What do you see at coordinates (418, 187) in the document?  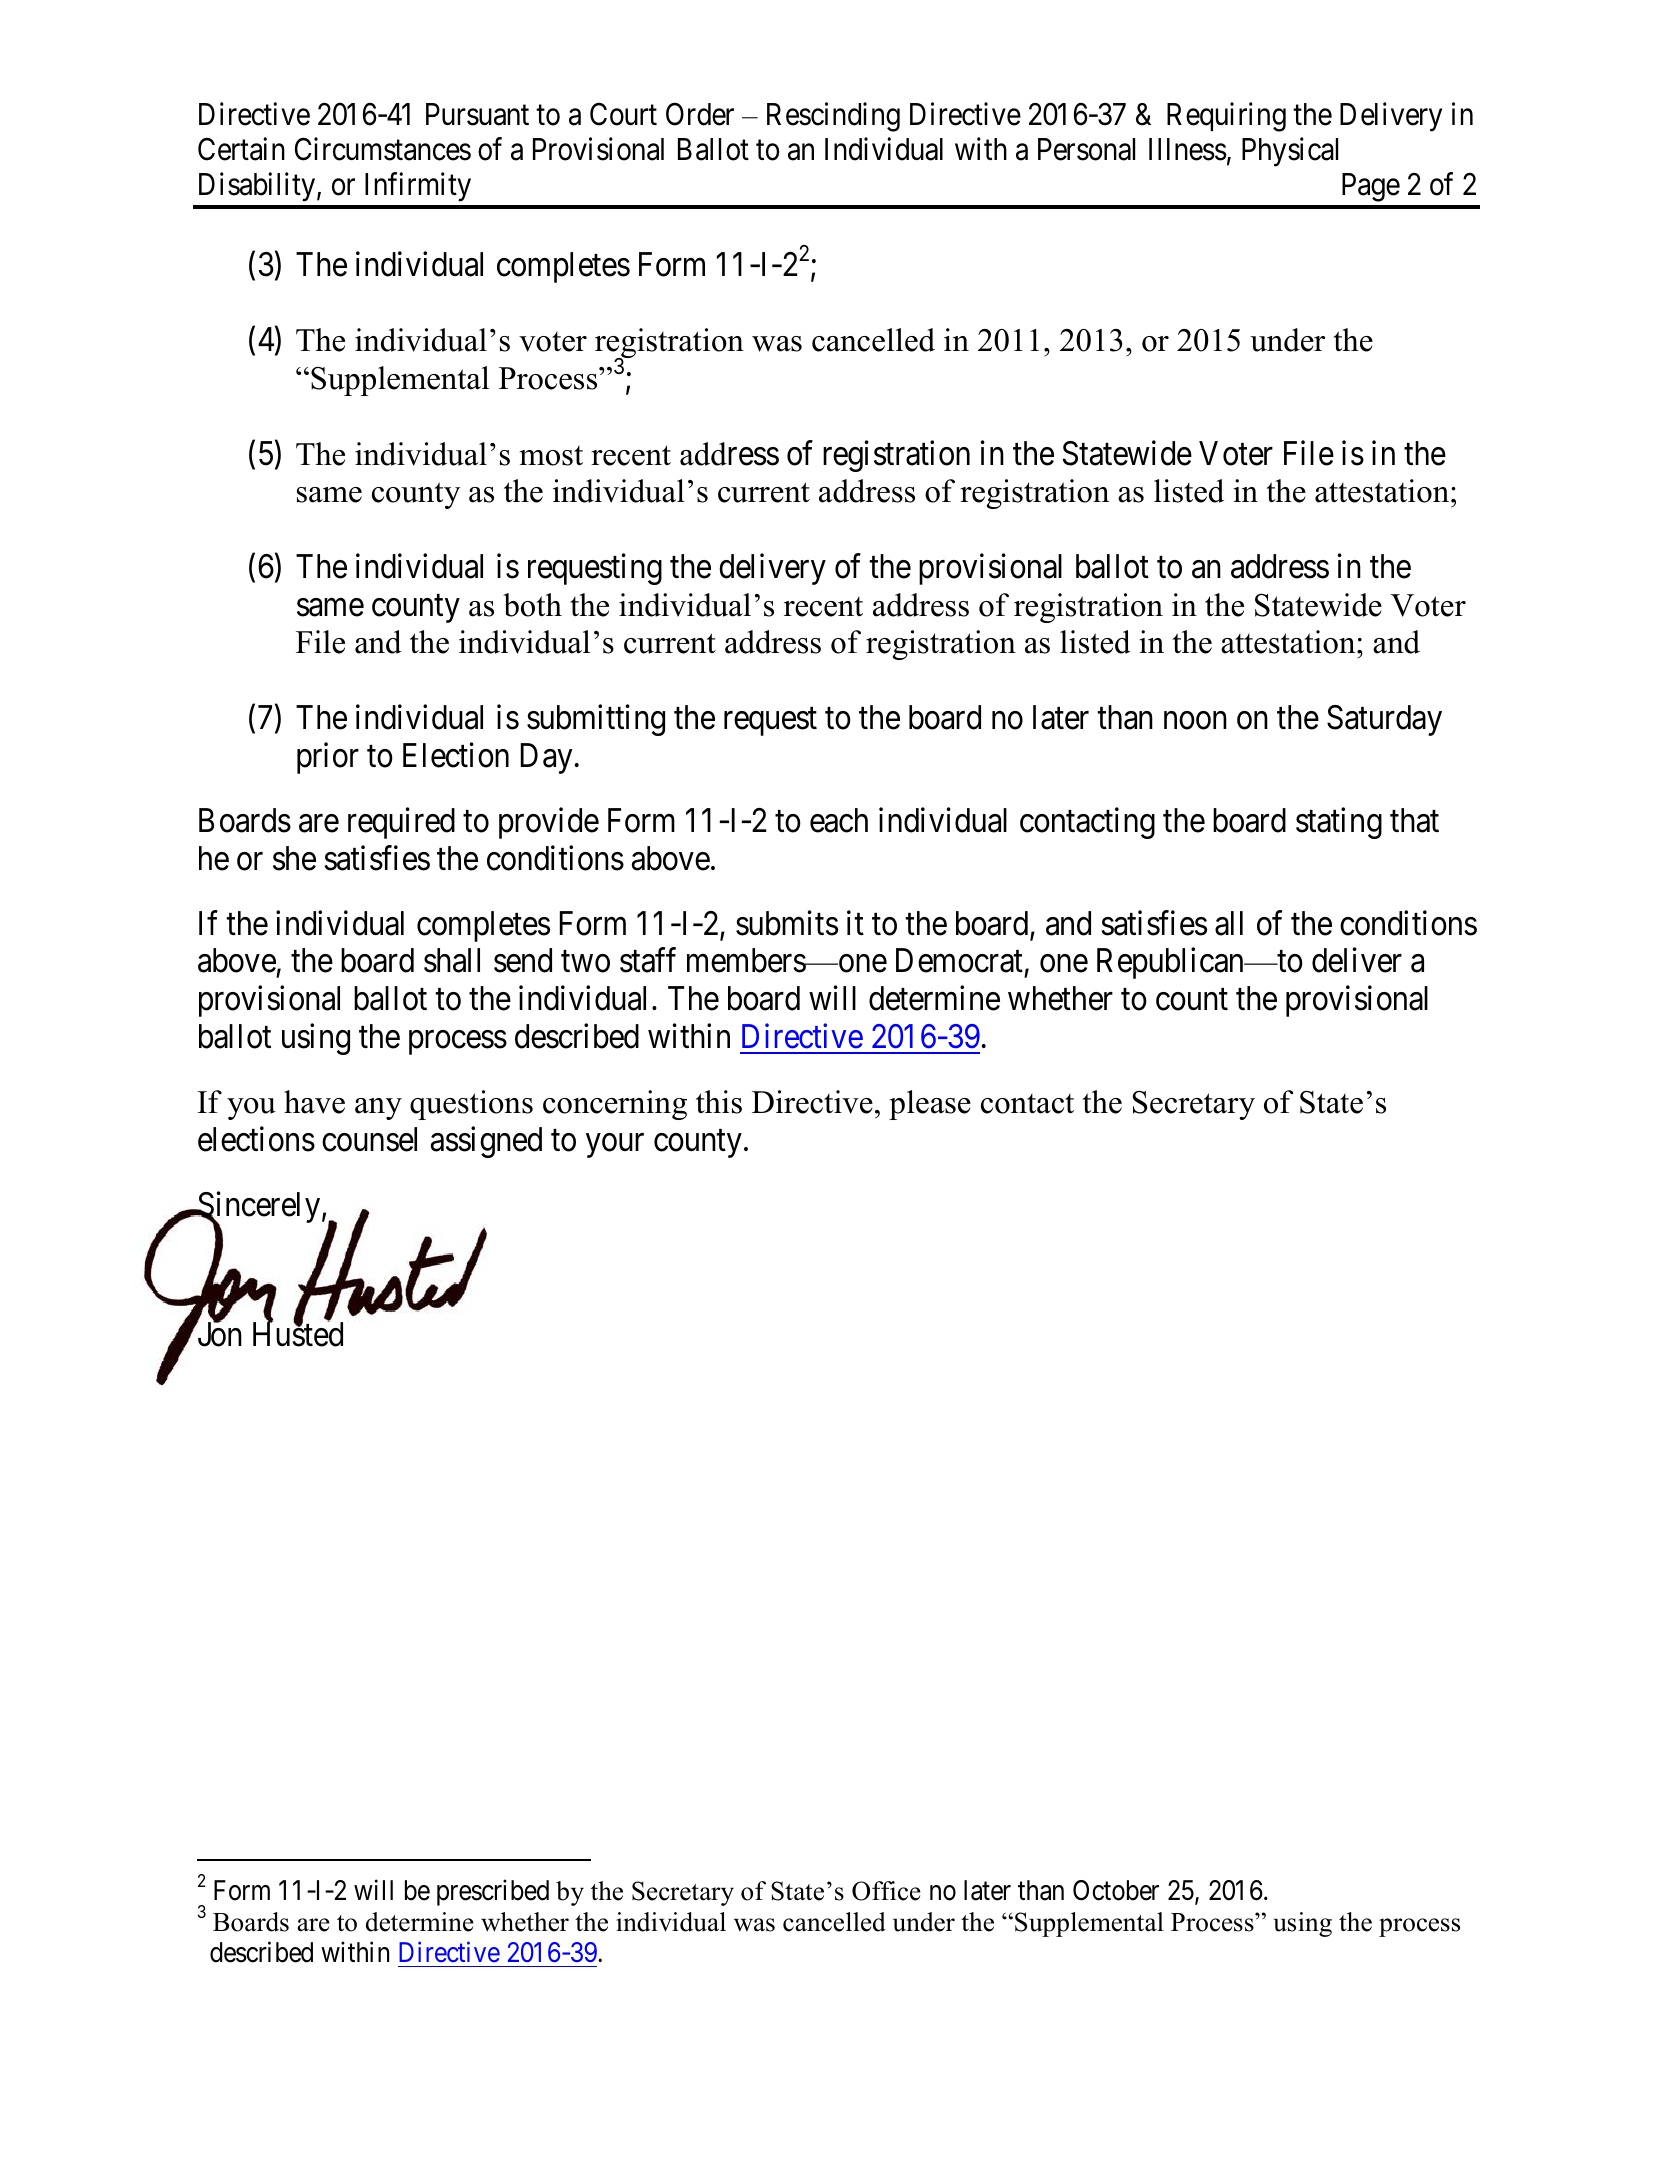 I see `Infirmity` at bounding box center [418, 187].
